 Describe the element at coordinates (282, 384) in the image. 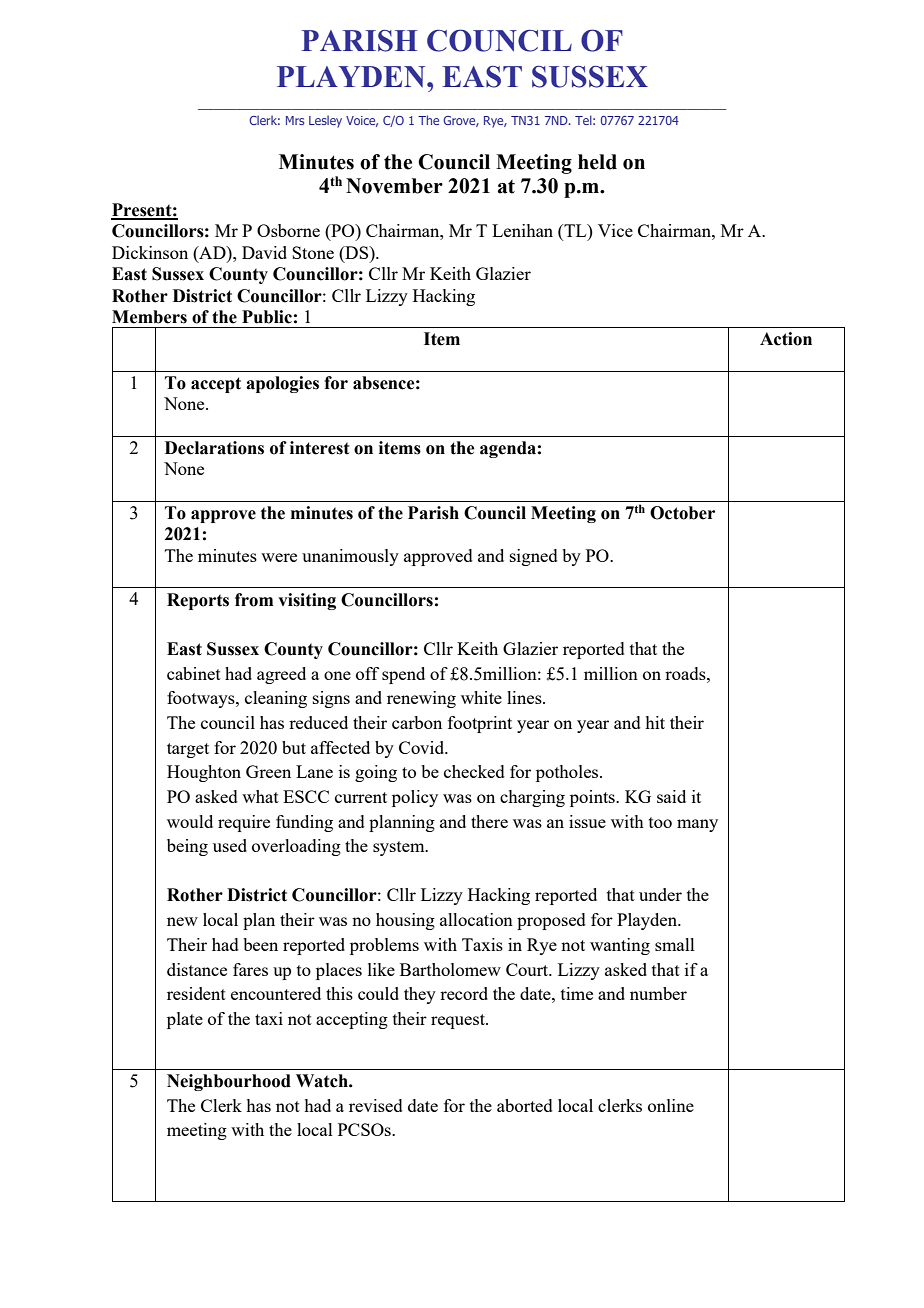

I see `apologies` at that location.
